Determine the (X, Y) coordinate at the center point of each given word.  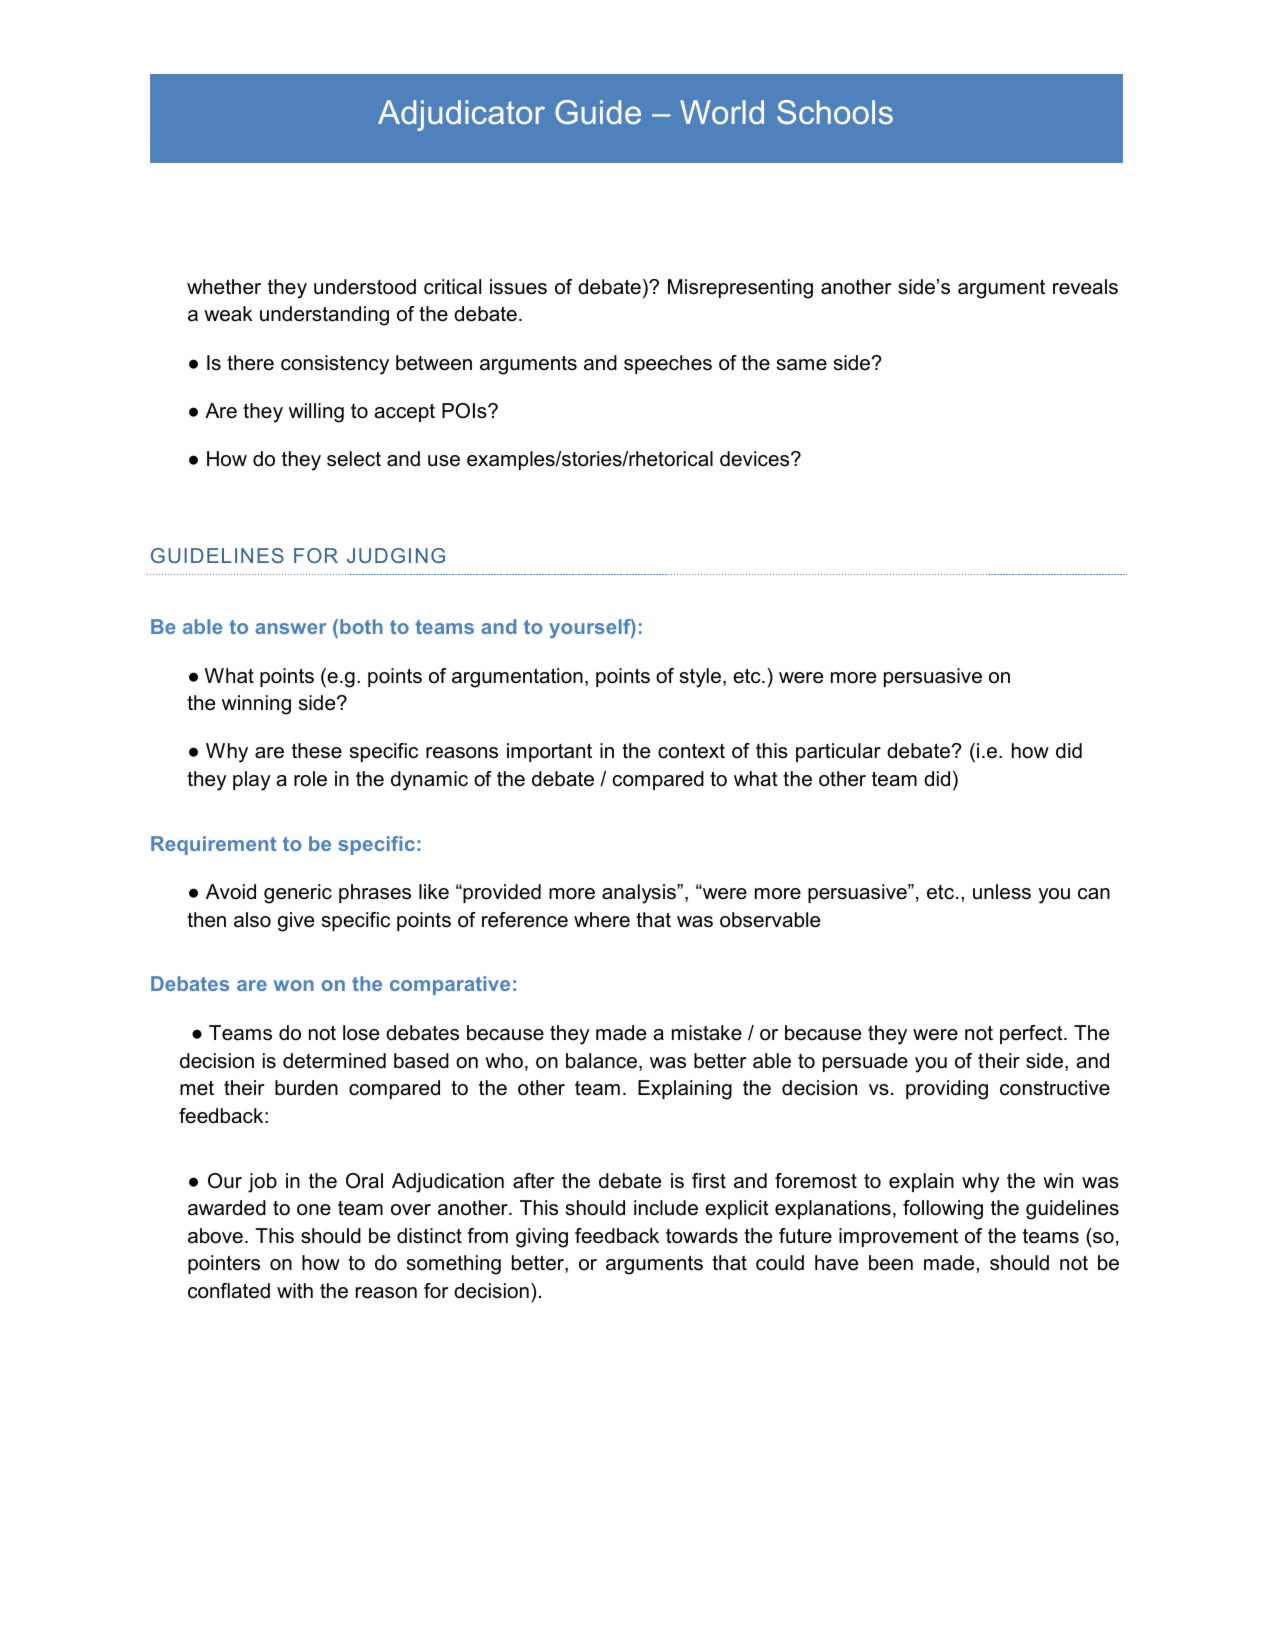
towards (702, 1236)
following (943, 1210)
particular (838, 752)
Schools (835, 112)
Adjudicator (461, 115)
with (295, 1290)
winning (256, 705)
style (700, 678)
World (722, 112)
